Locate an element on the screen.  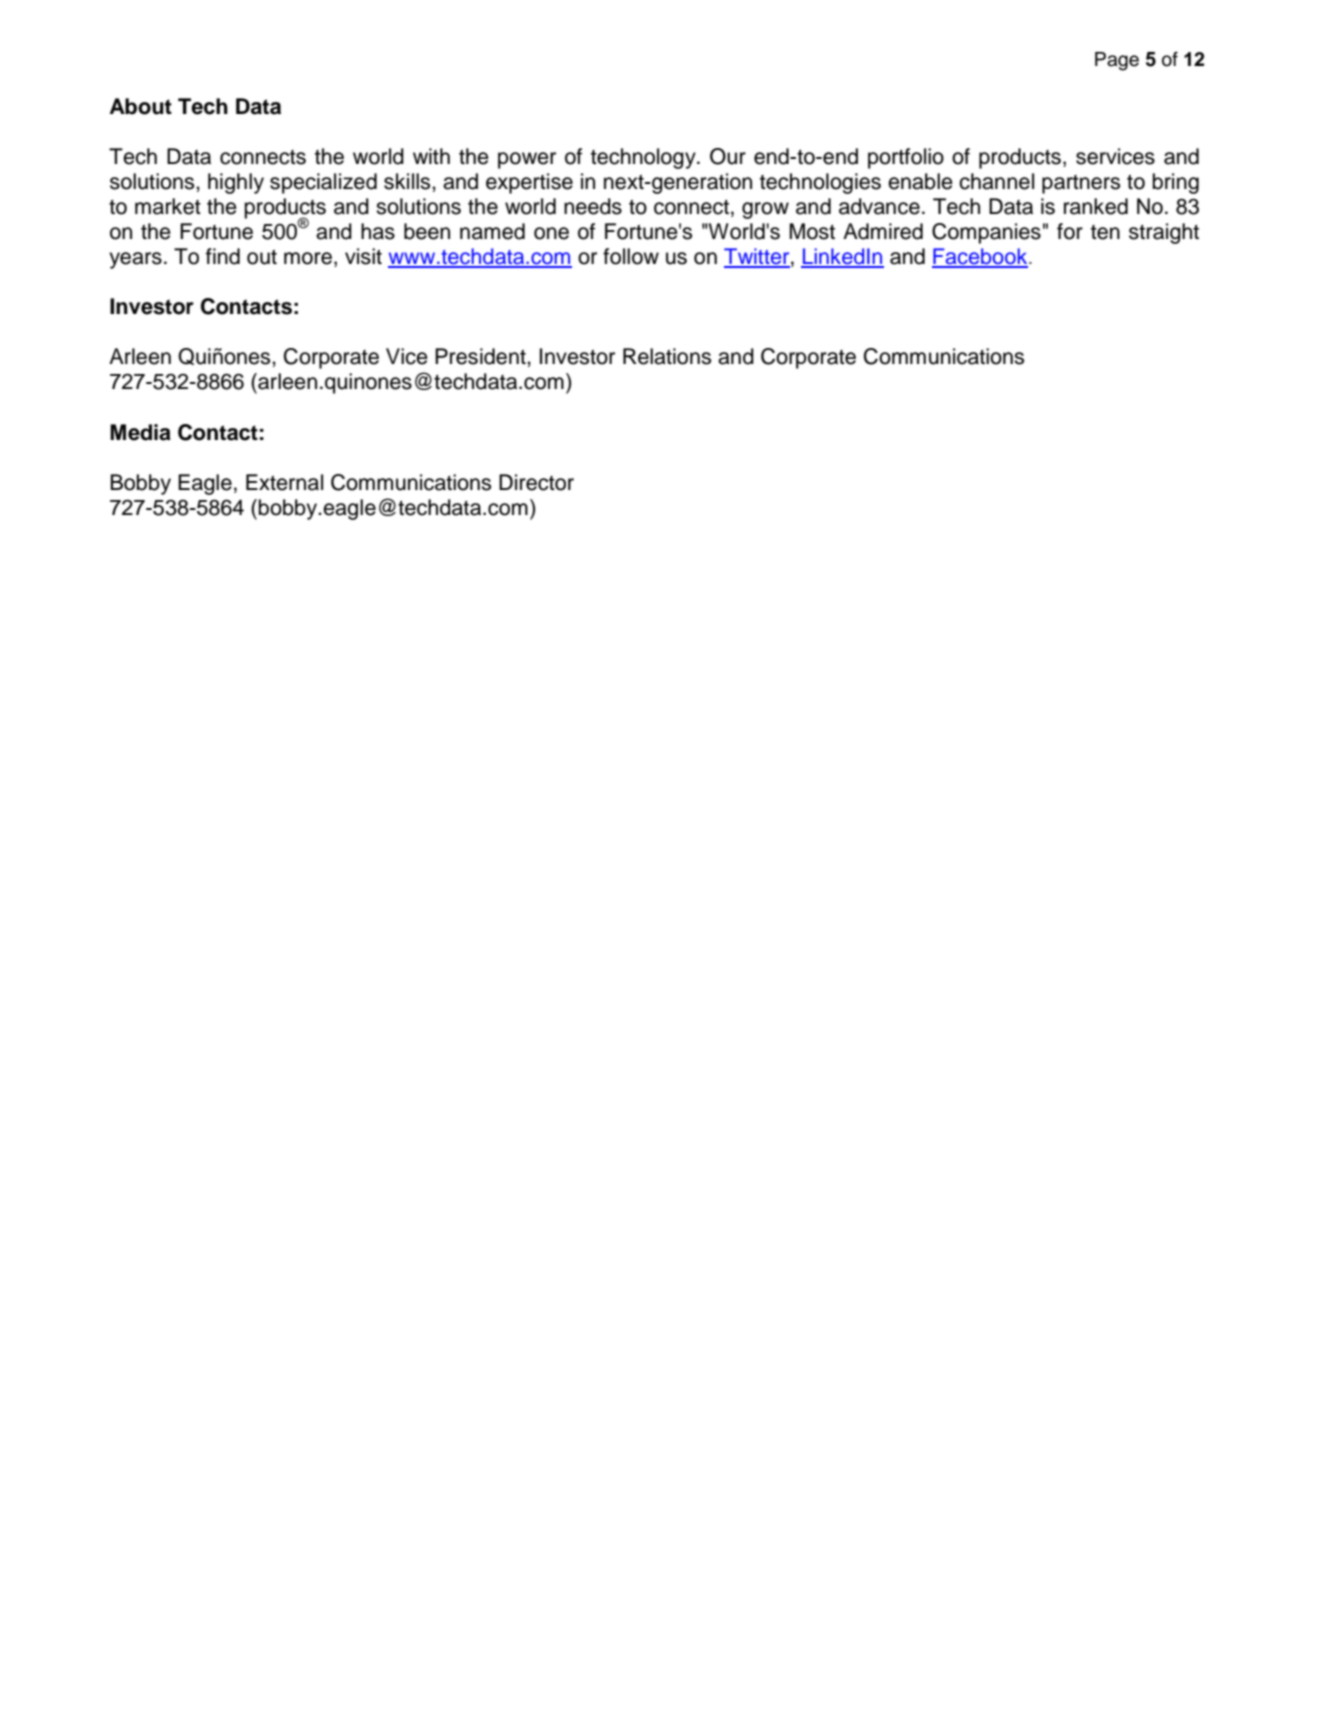
find is located at coordinates (223, 256).
